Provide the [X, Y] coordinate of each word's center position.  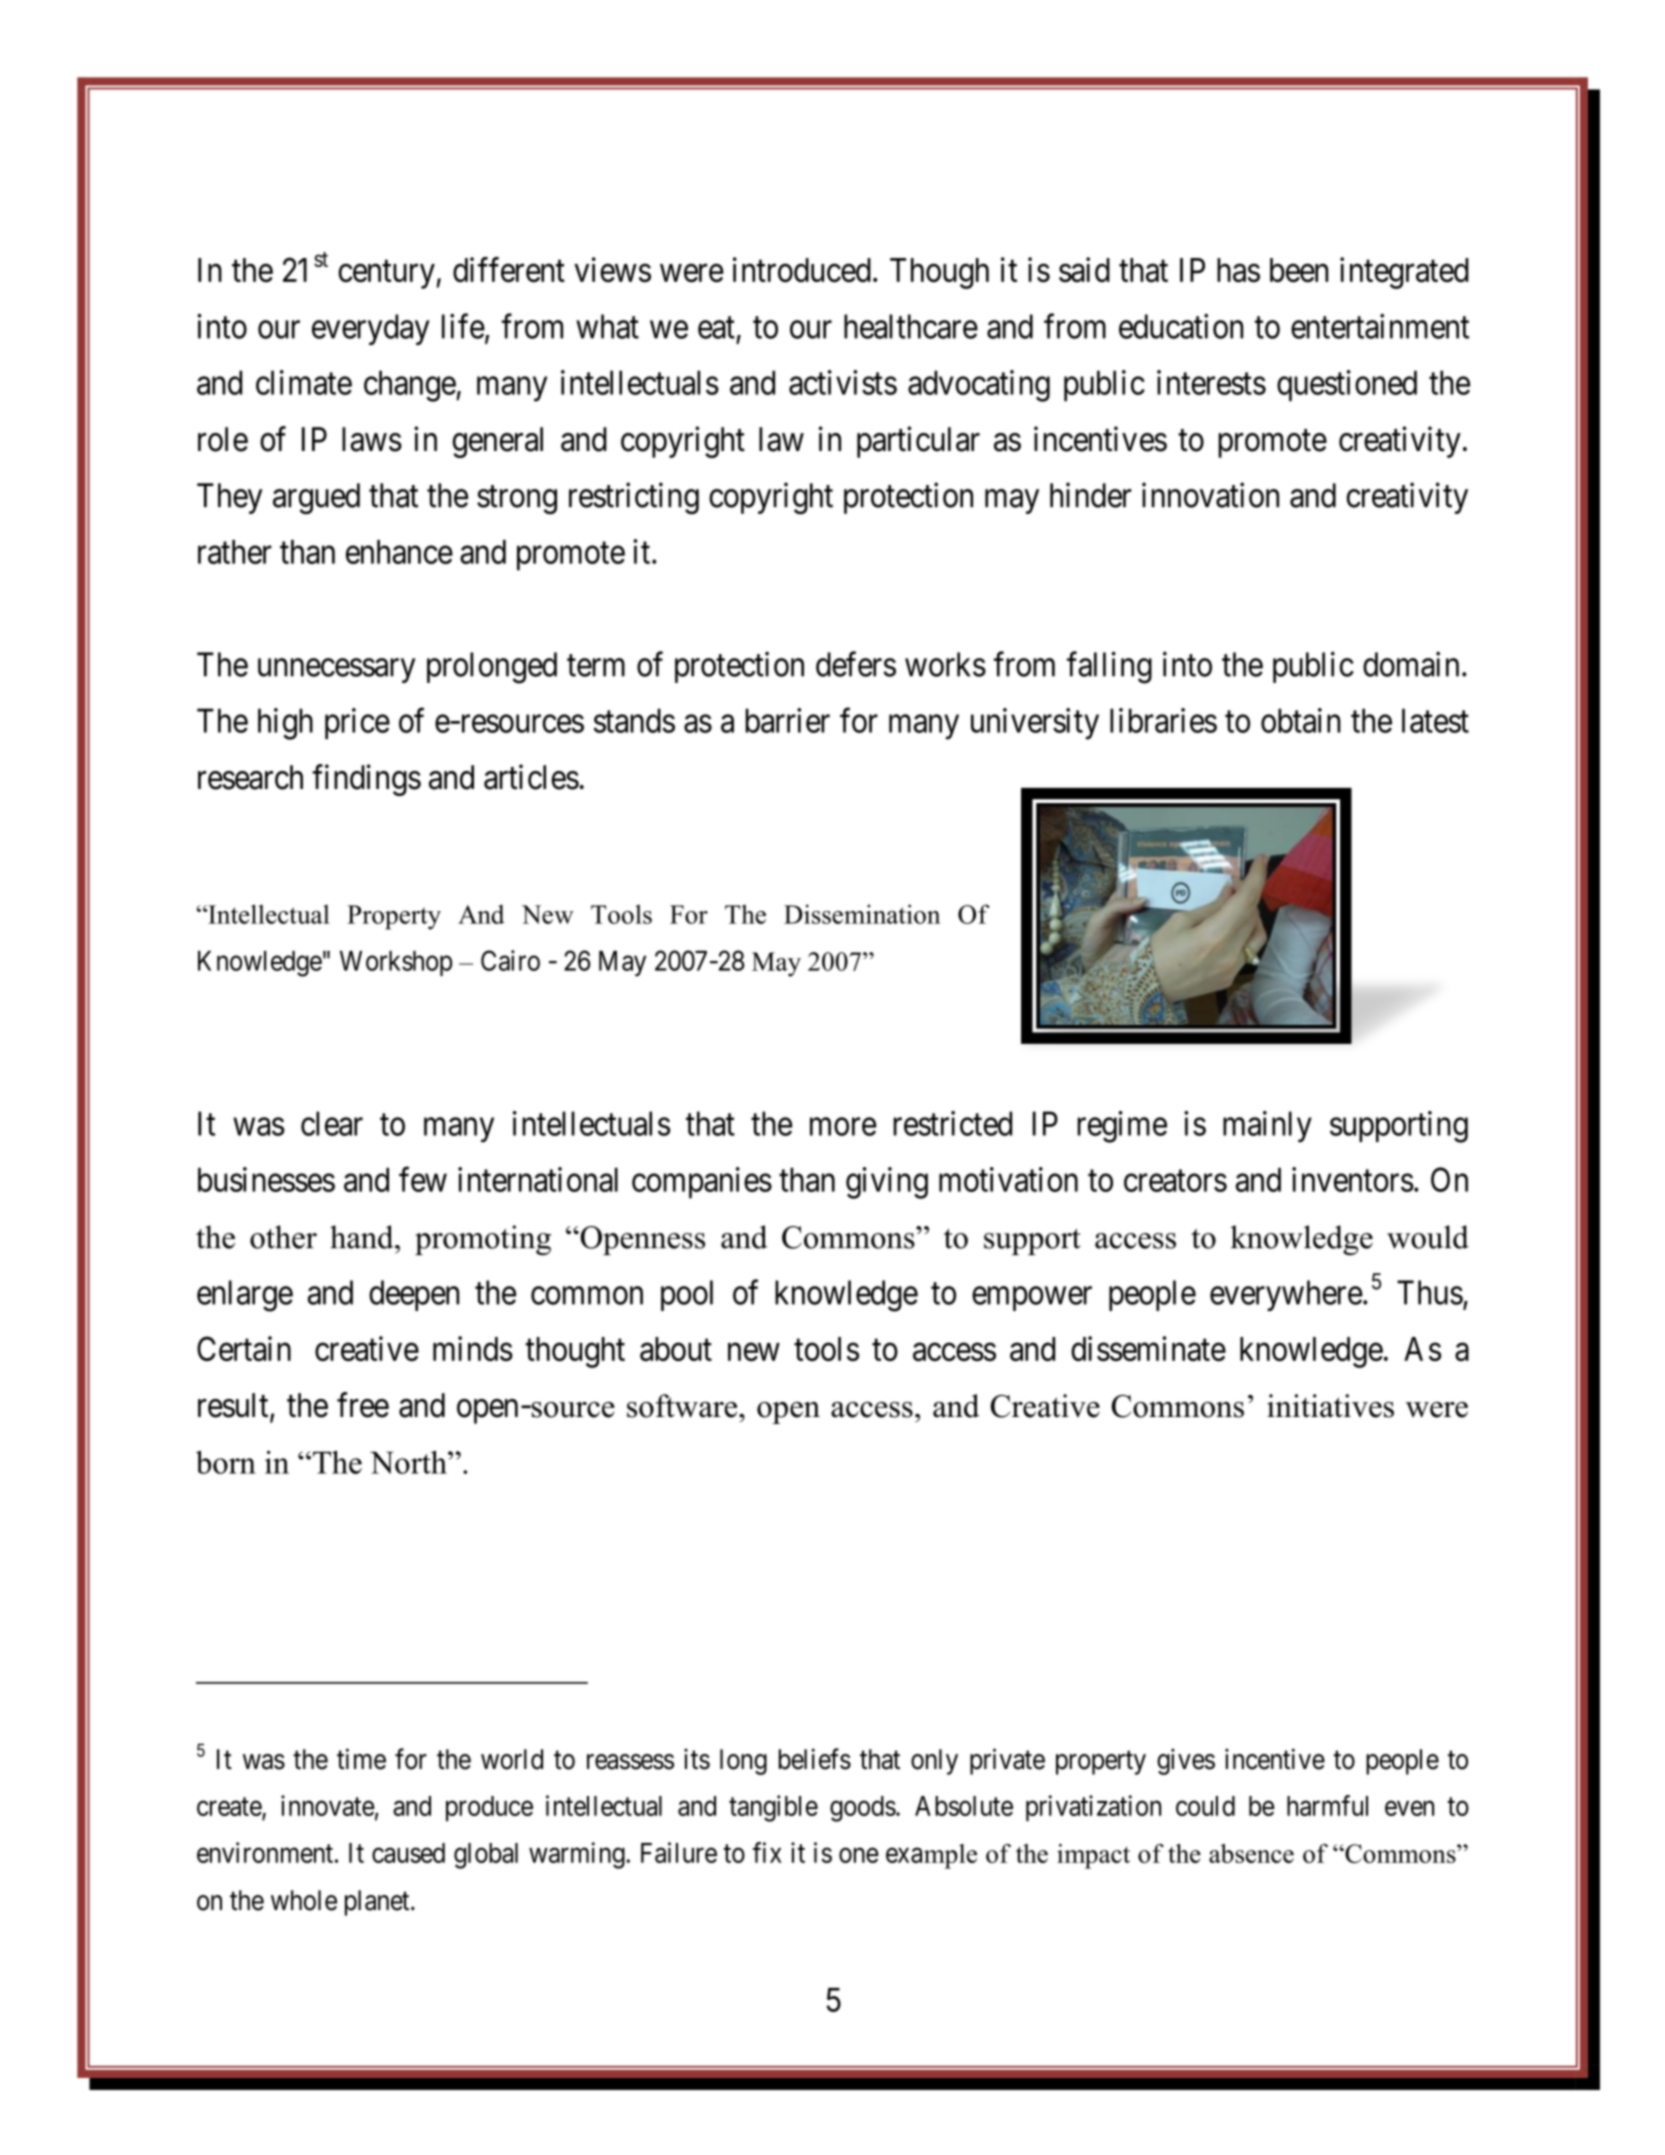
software [683, 1406]
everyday [371, 329]
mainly [1267, 1127]
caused [408, 1853]
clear [332, 1123]
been [1299, 270]
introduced [802, 269]
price [357, 723]
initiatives [1330, 1406]
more [843, 1127]
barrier [787, 720]
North [409, 1462]
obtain [1301, 720]
